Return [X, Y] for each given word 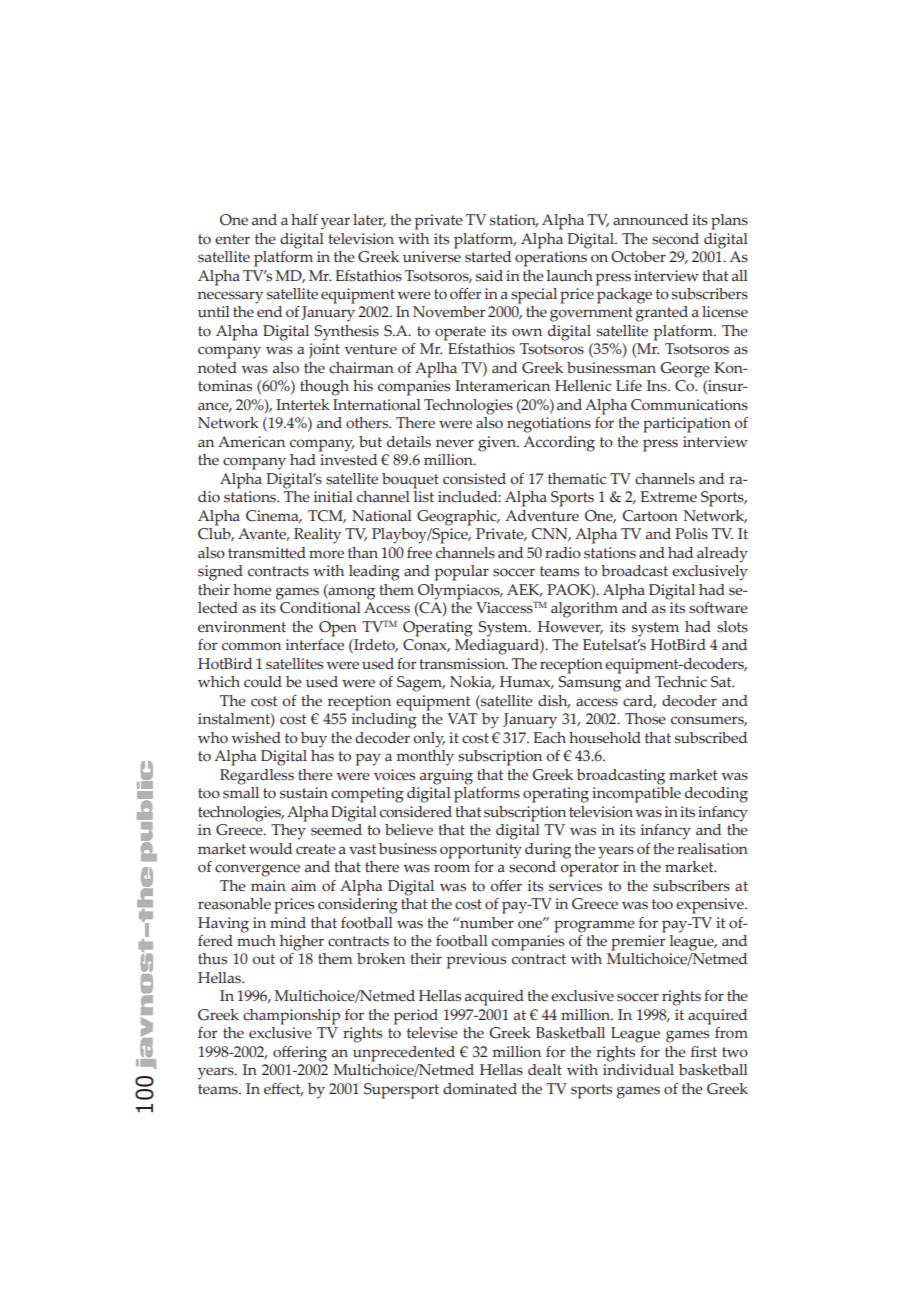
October [638, 257]
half [304, 219]
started [488, 257]
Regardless [257, 777]
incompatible [636, 793]
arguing [446, 777]
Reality [317, 536]
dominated [480, 1089]
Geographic [458, 518]
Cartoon [650, 516]
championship [291, 1017]
